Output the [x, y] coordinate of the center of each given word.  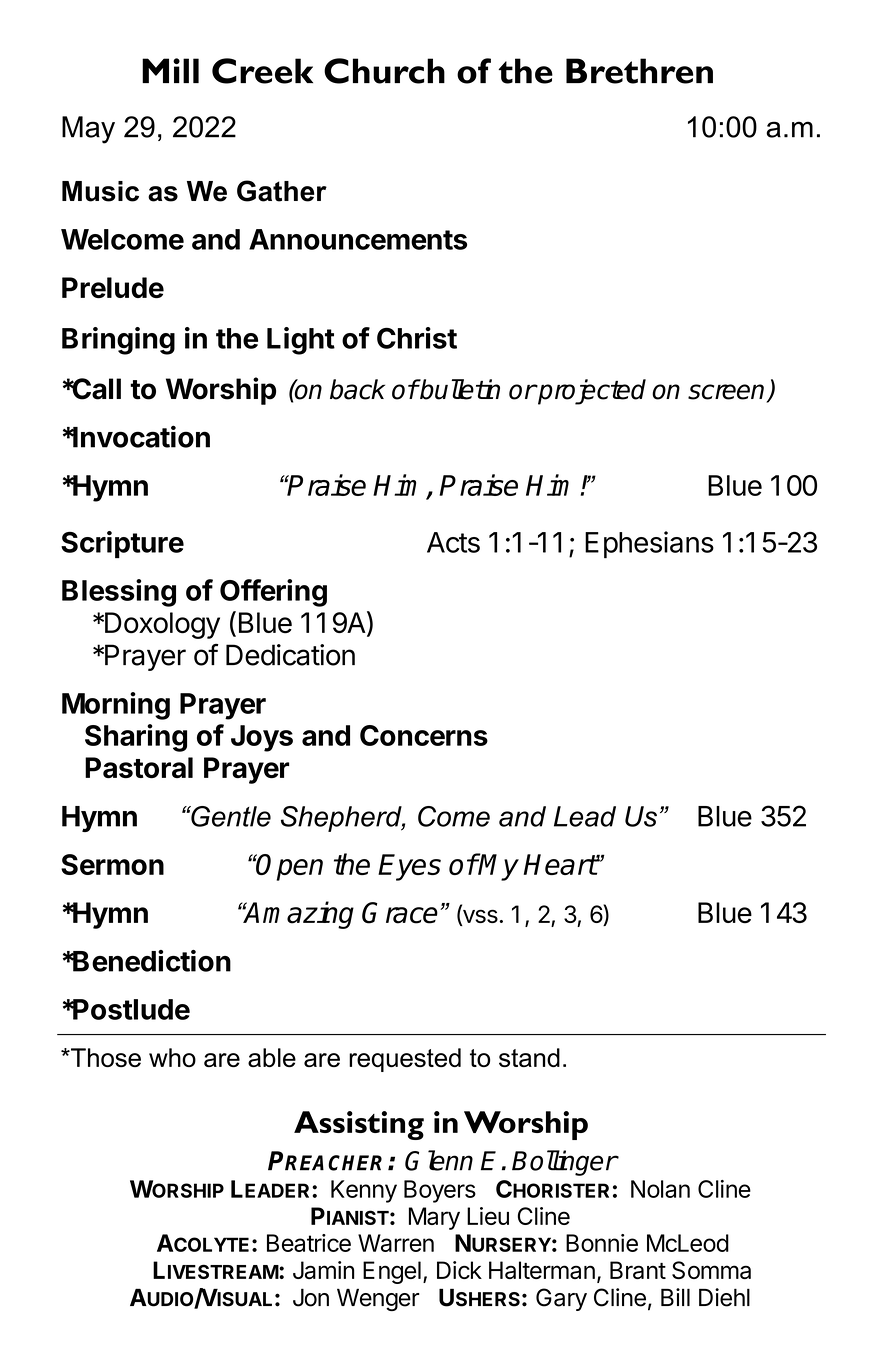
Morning [116, 706]
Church [384, 71]
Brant [638, 1270]
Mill [170, 70]
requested [405, 1060]
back [357, 389]
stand [529, 1057]
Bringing [118, 341]
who [172, 1057]
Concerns [424, 735]
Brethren [639, 71]
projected [591, 392]
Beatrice [309, 1243]
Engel [392, 1272]
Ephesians [649, 545]
